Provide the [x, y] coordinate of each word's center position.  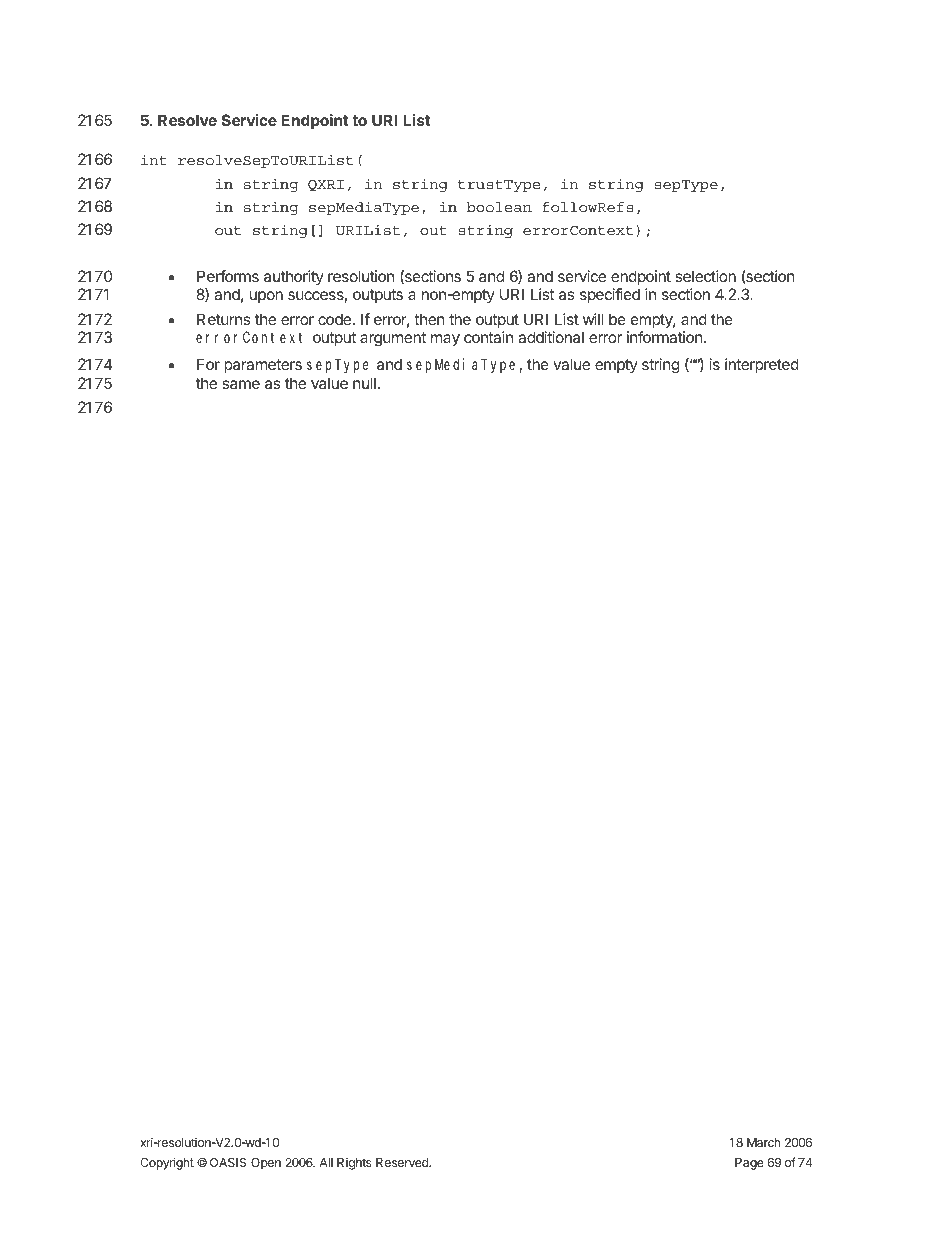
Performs [228, 276]
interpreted [762, 365]
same [241, 384]
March [763, 1142]
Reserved [403, 1162]
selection [705, 276]
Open [266, 1164]
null [364, 383]
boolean [499, 207]
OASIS [228, 1162]
